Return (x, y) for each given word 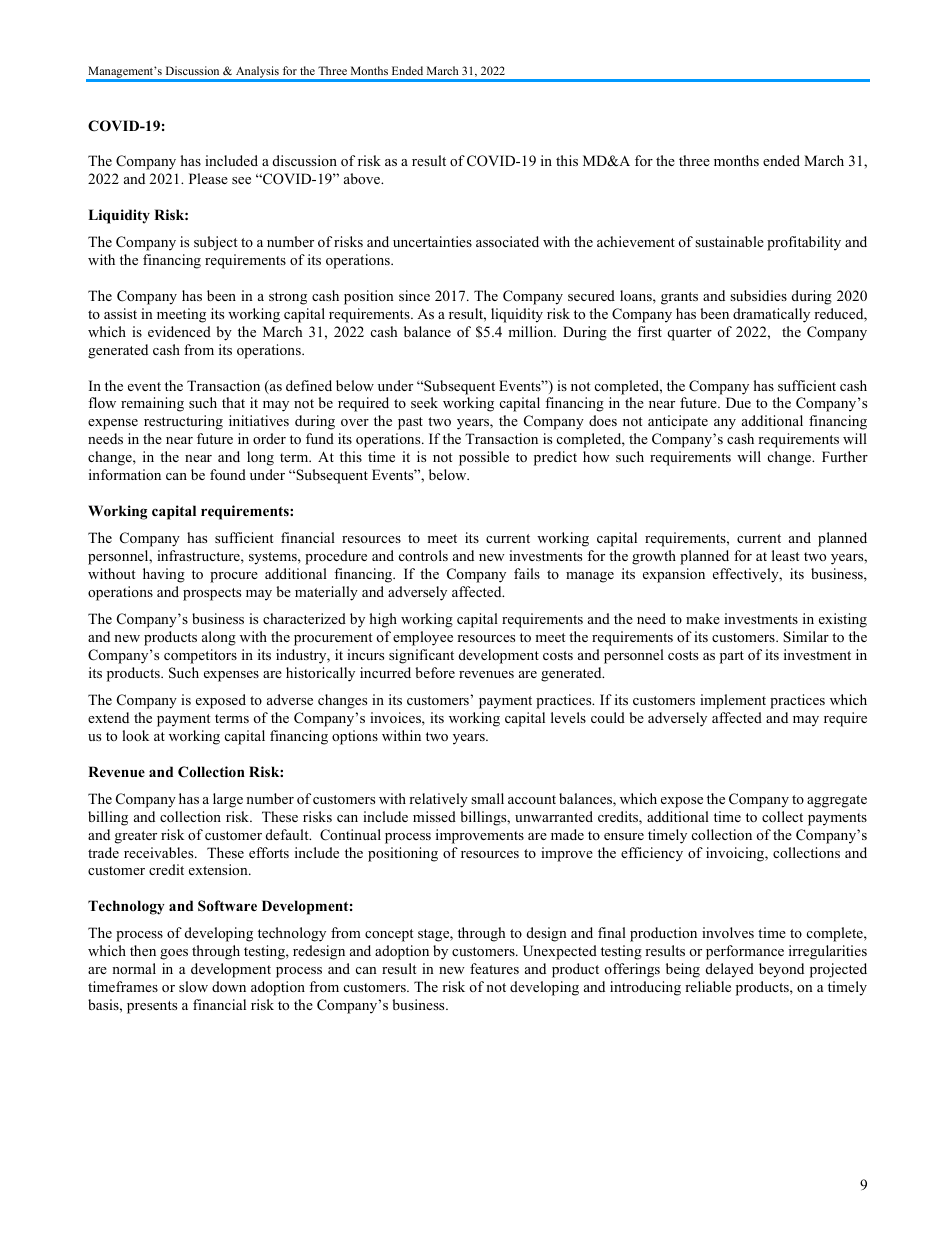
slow (193, 986)
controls (423, 555)
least (785, 555)
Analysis (257, 73)
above (363, 178)
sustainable (729, 241)
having (164, 575)
